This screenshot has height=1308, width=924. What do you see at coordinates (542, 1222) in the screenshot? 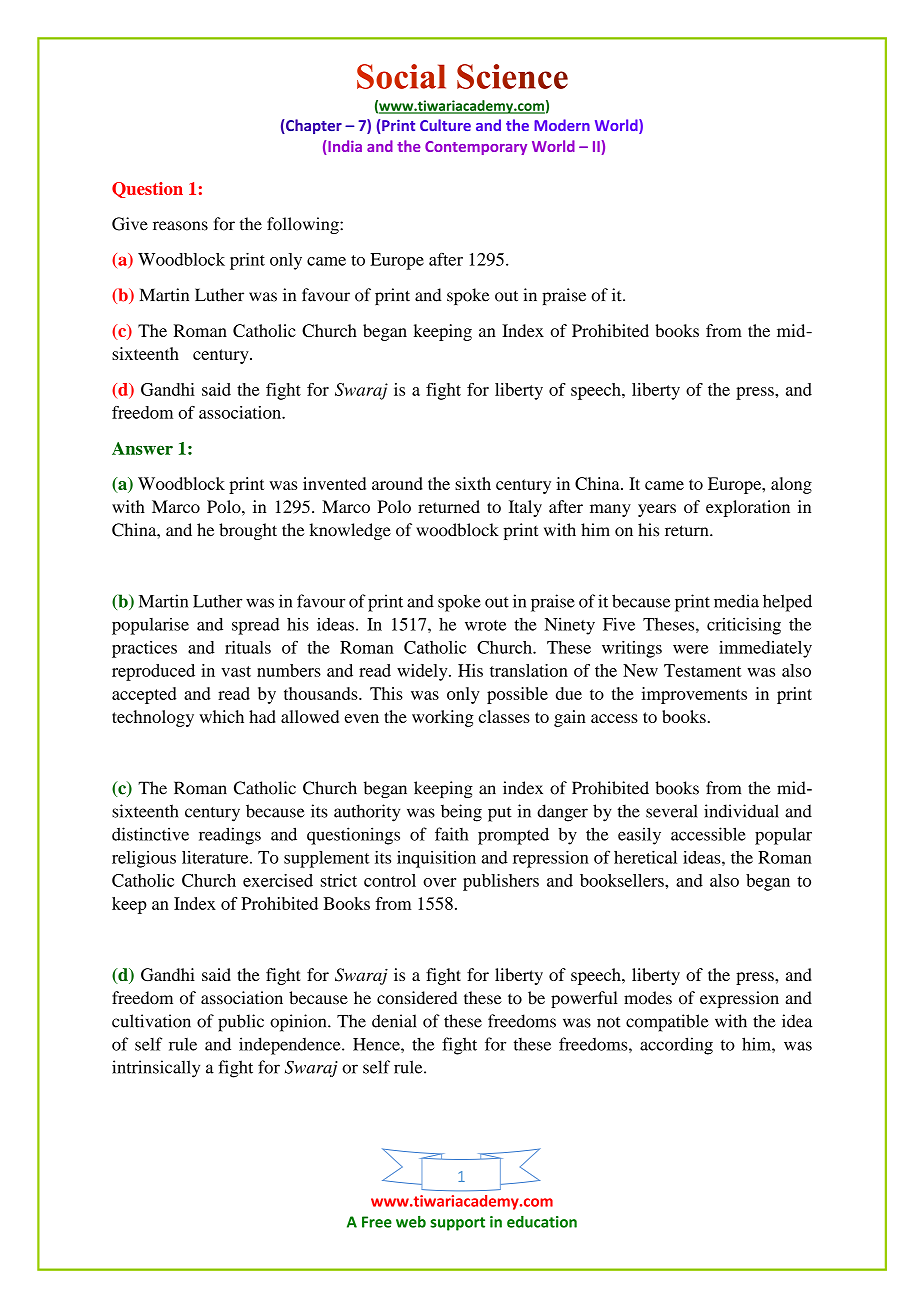
I see `education` at bounding box center [542, 1222].
